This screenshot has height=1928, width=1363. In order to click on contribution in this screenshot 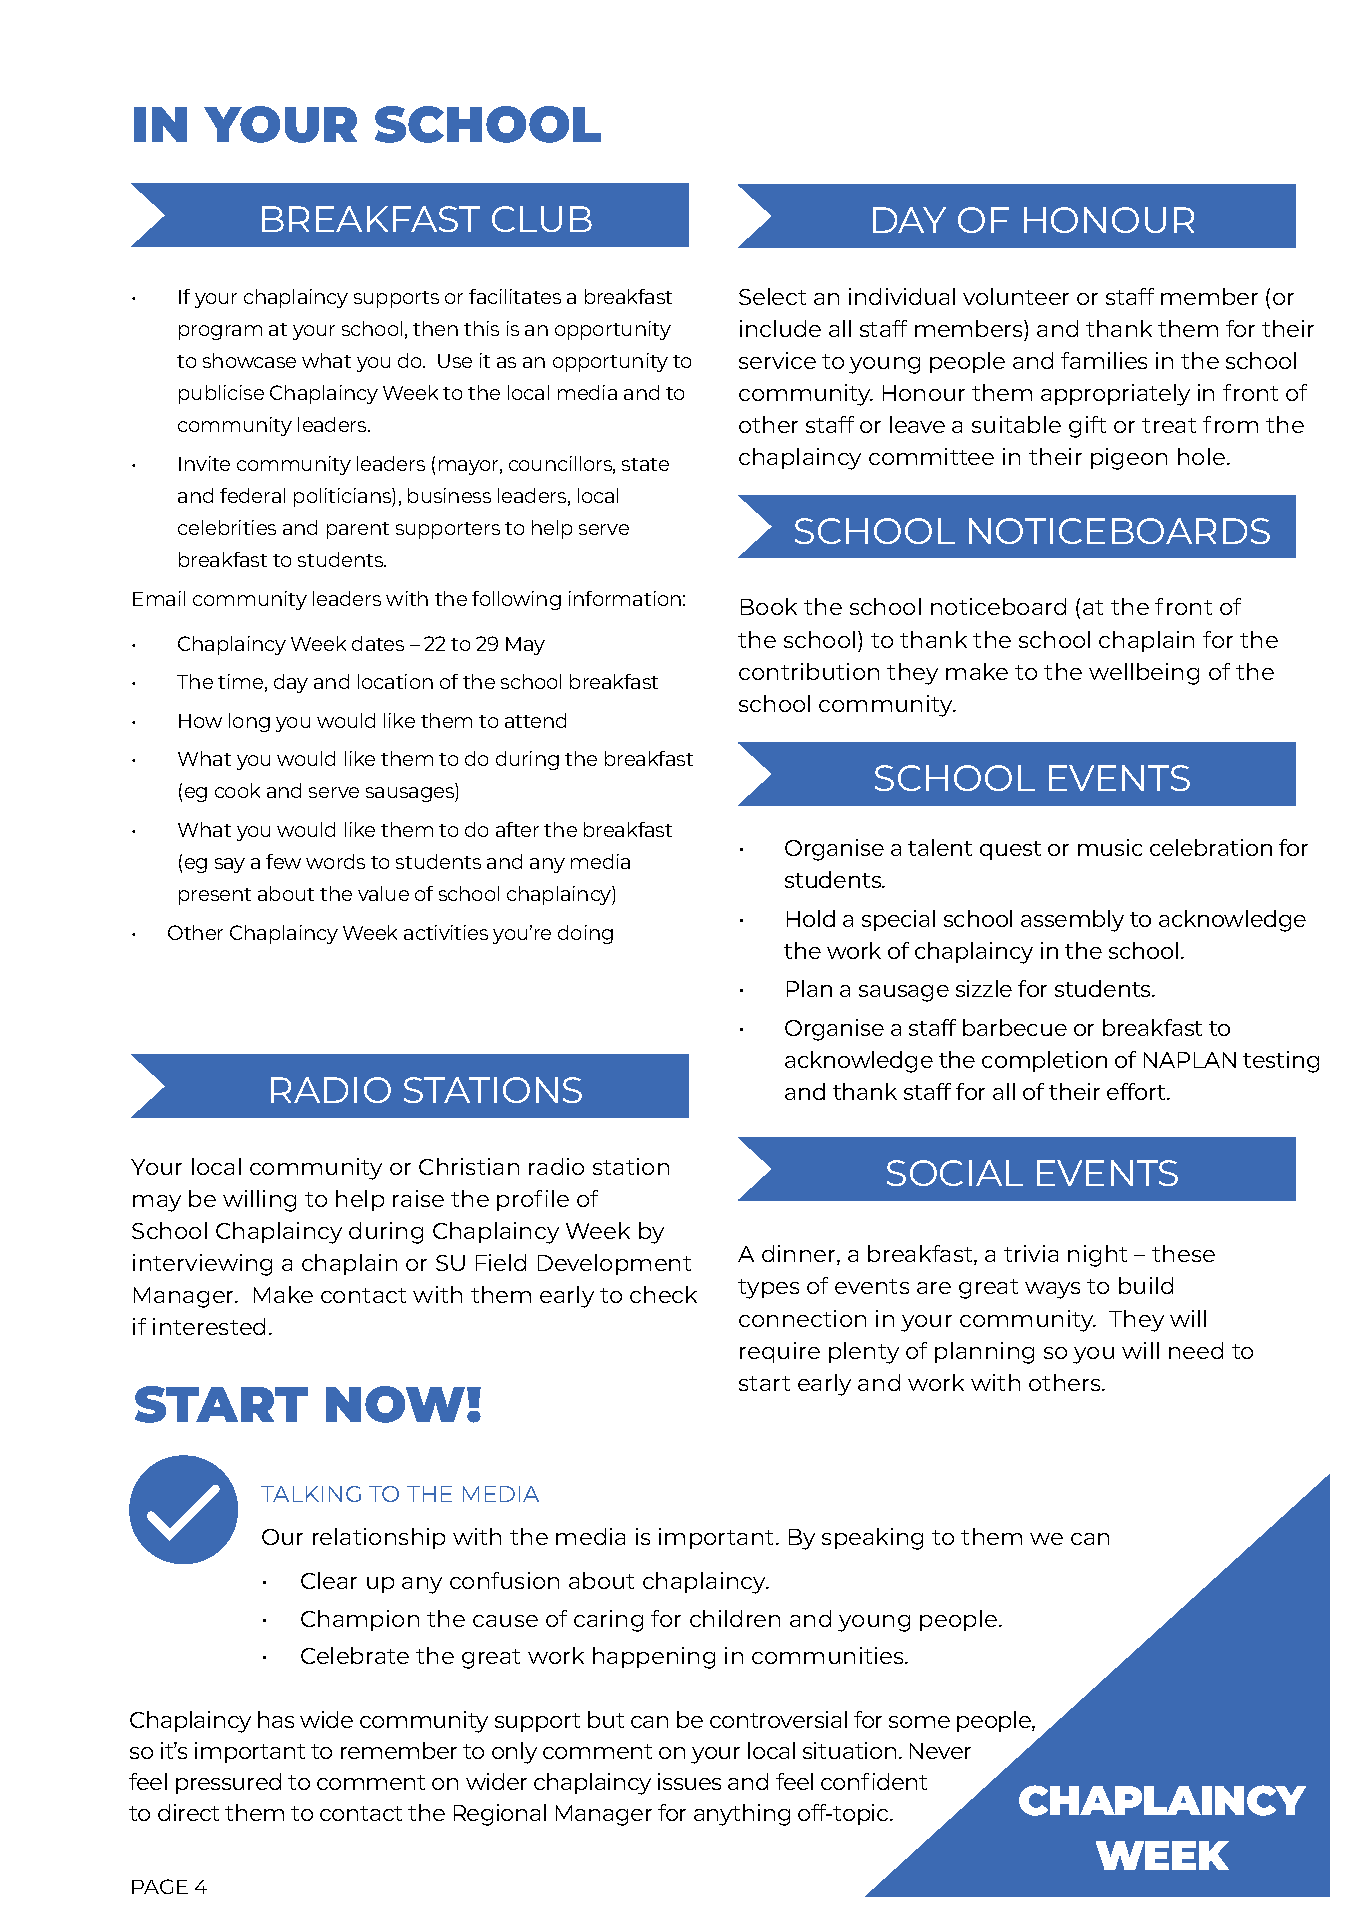, I will do `click(809, 671)`.
